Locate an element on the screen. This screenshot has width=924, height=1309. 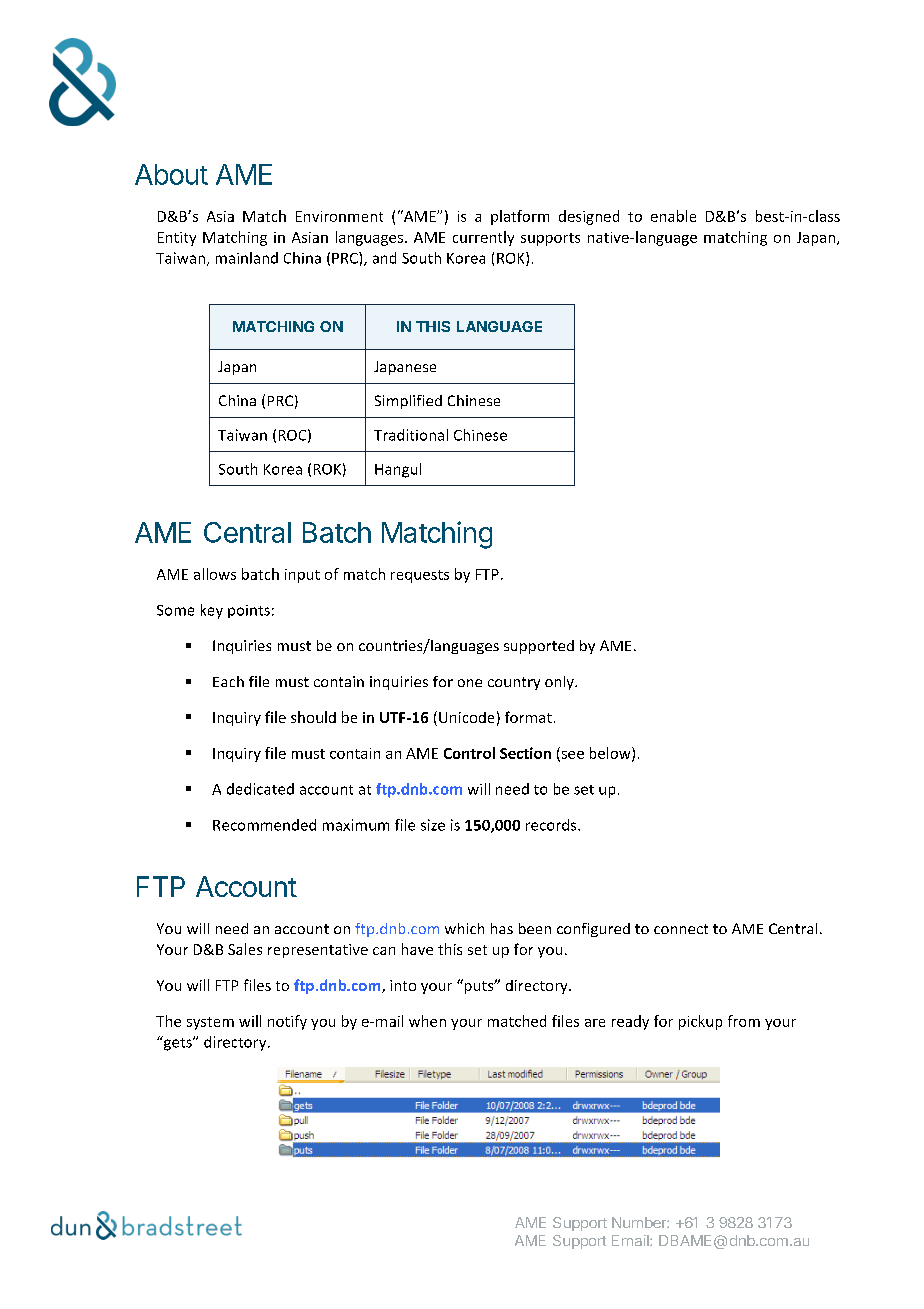
currently is located at coordinates (483, 238).
